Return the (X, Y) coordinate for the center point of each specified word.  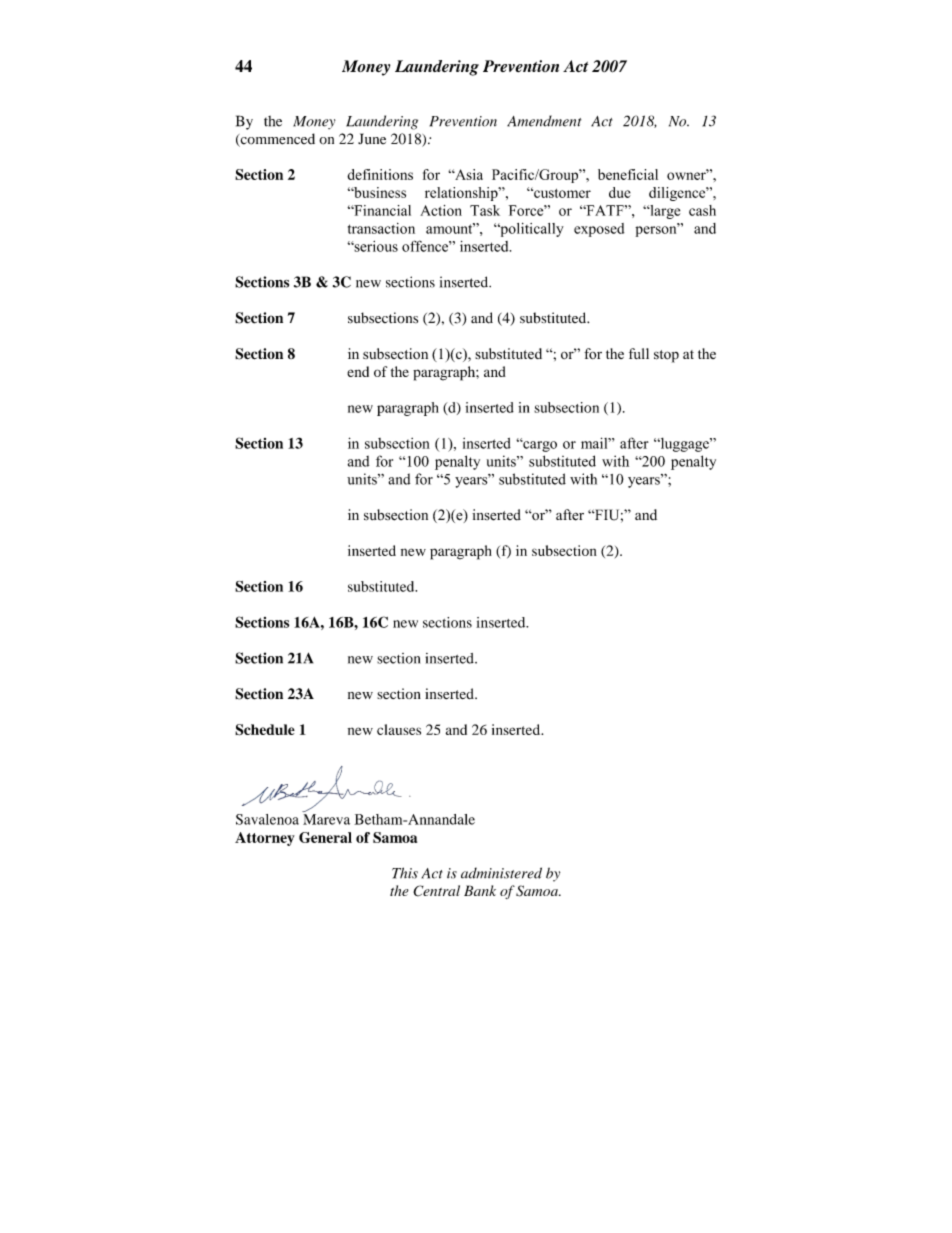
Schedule (265, 730)
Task (485, 210)
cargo (539, 446)
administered (501, 873)
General (325, 837)
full (639, 353)
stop (666, 356)
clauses (399, 729)
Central (436, 891)
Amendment (544, 121)
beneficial (628, 174)
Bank (480, 890)
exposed (599, 230)
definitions (380, 174)
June (372, 139)
